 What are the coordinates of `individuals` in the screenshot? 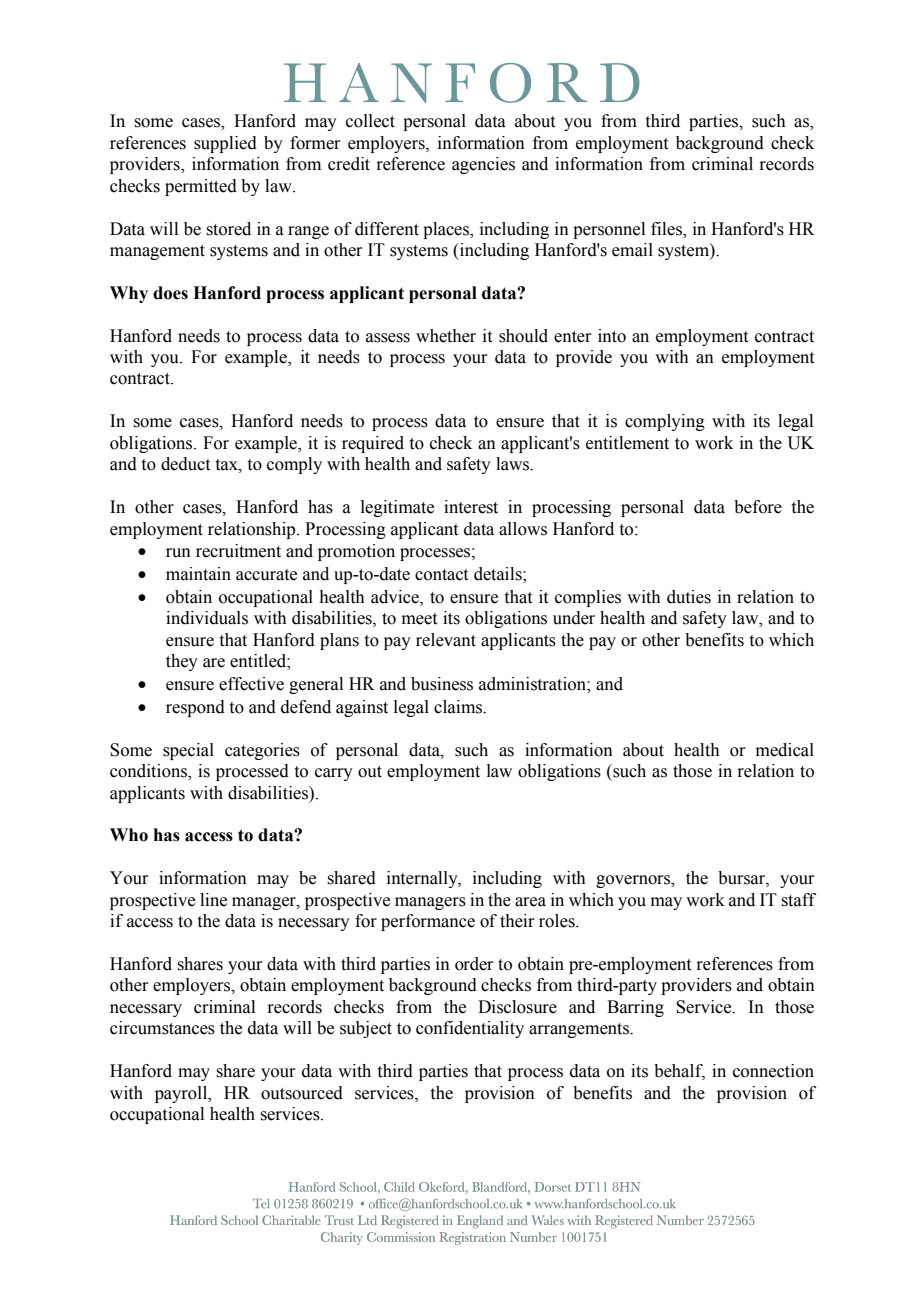 It's located at (207, 618).
